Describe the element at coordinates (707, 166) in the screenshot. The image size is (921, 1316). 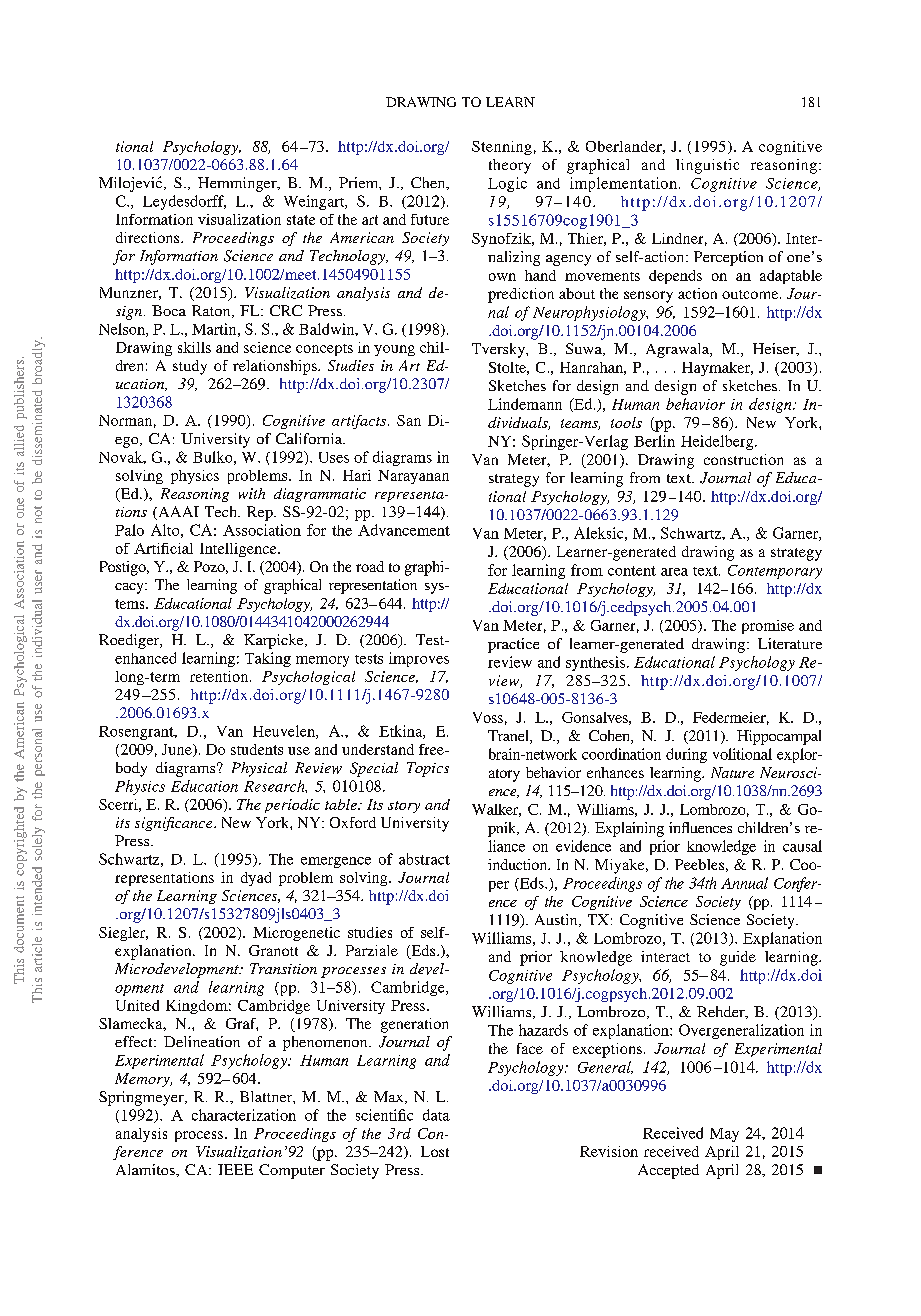
I see `linguistic` at that location.
